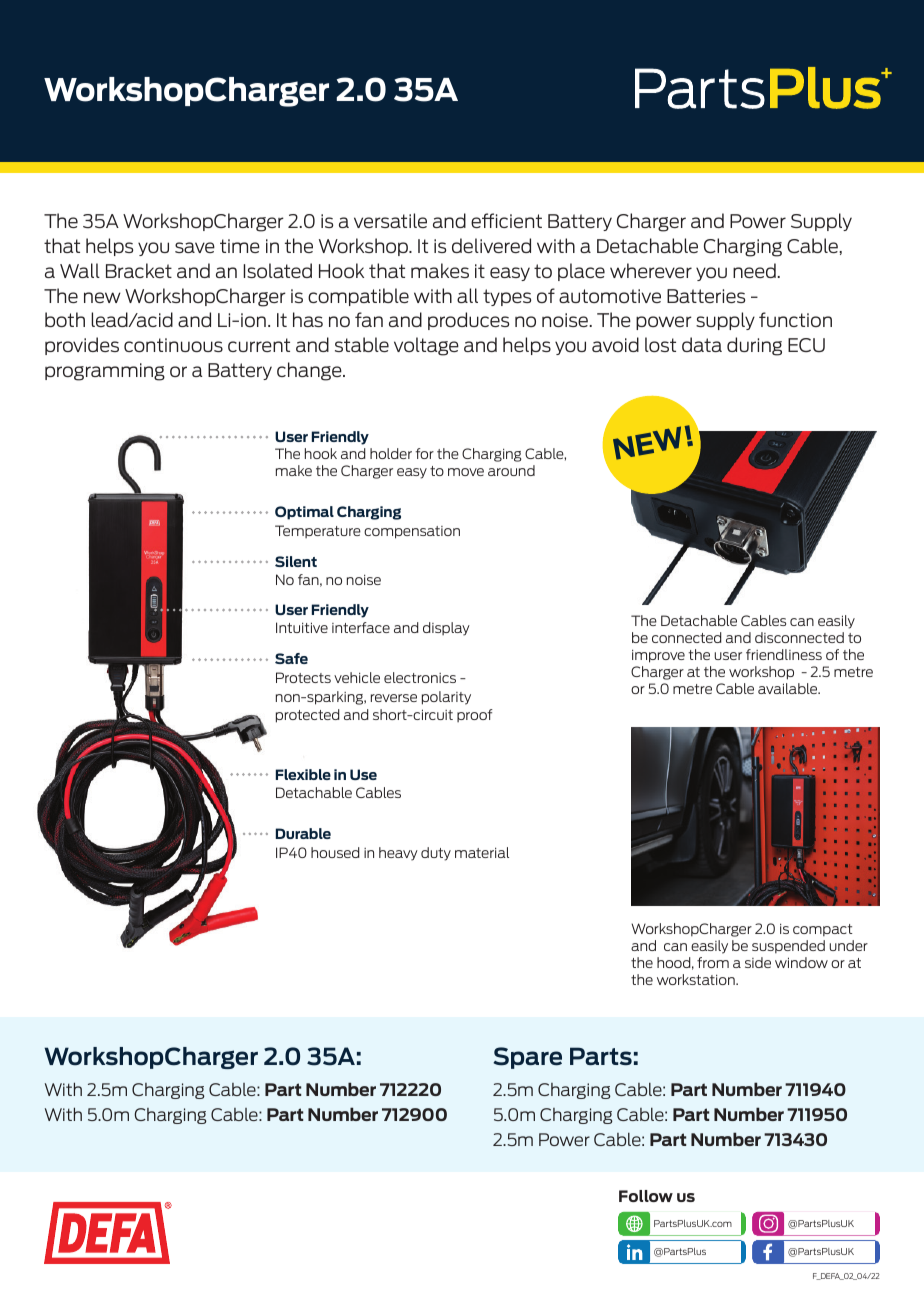 The image size is (924, 1308). Describe the element at coordinates (789, 688) in the image. I see `available` at that location.
